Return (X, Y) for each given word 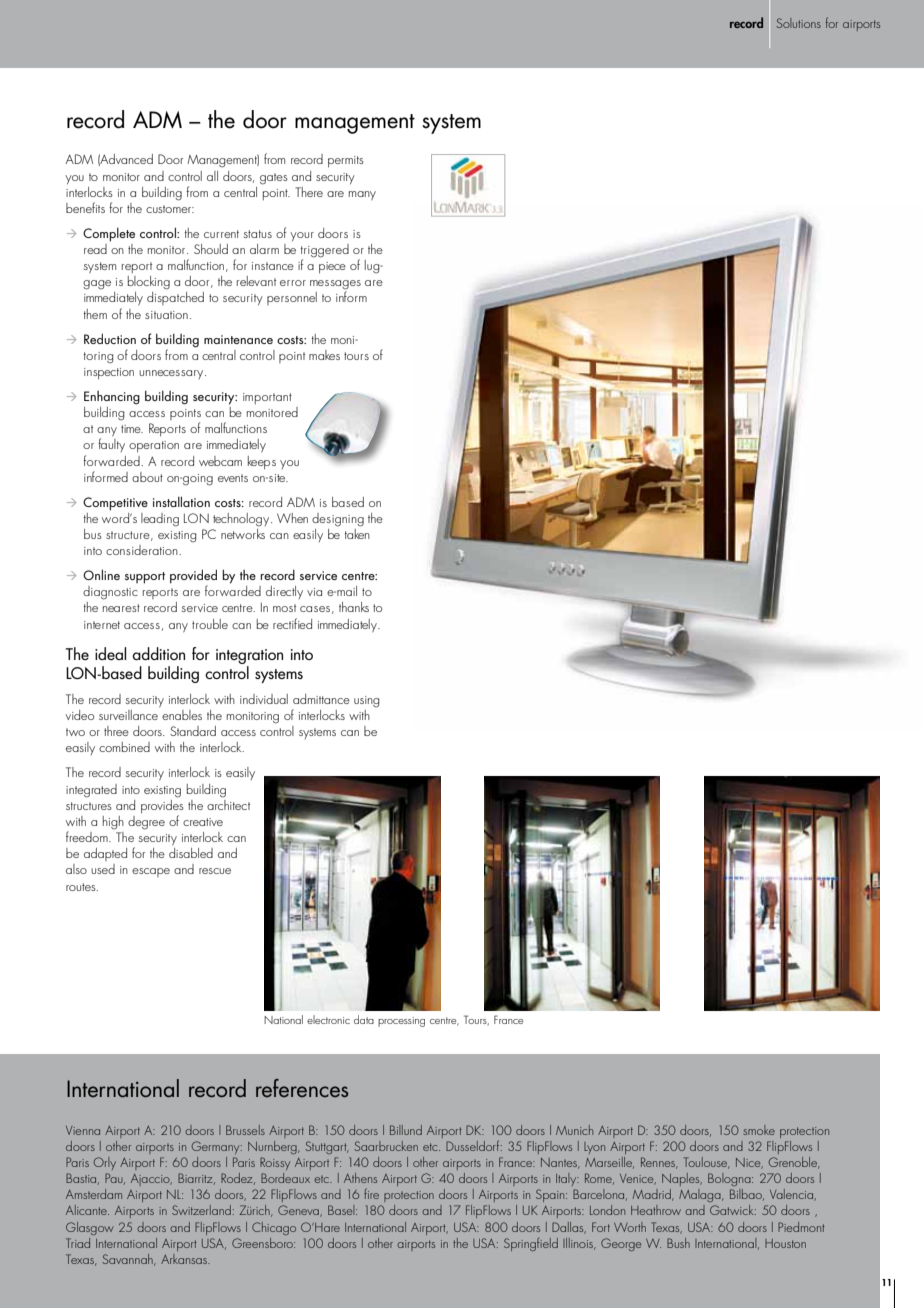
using (367, 702)
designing (338, 520)
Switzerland (201, 1210)
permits (346, 161)
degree (146, 823)
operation (154, 446)
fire (371, 1193)
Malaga (701, 1195)
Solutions (798, 23)
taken (357, 532)
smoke (759, 1130)
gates (274, 179)
